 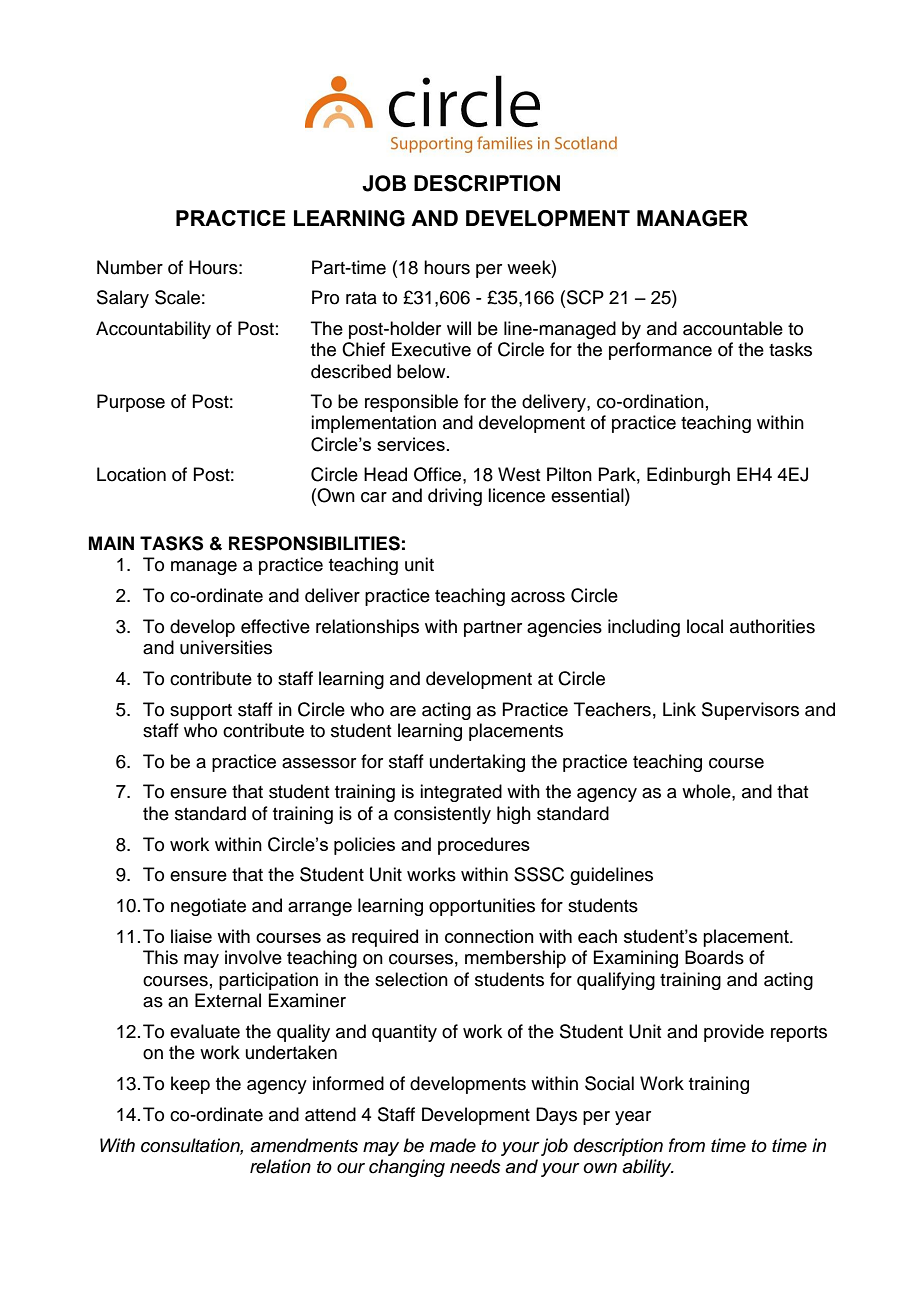 I want to click on Boards, so click(x=714, y=957).
